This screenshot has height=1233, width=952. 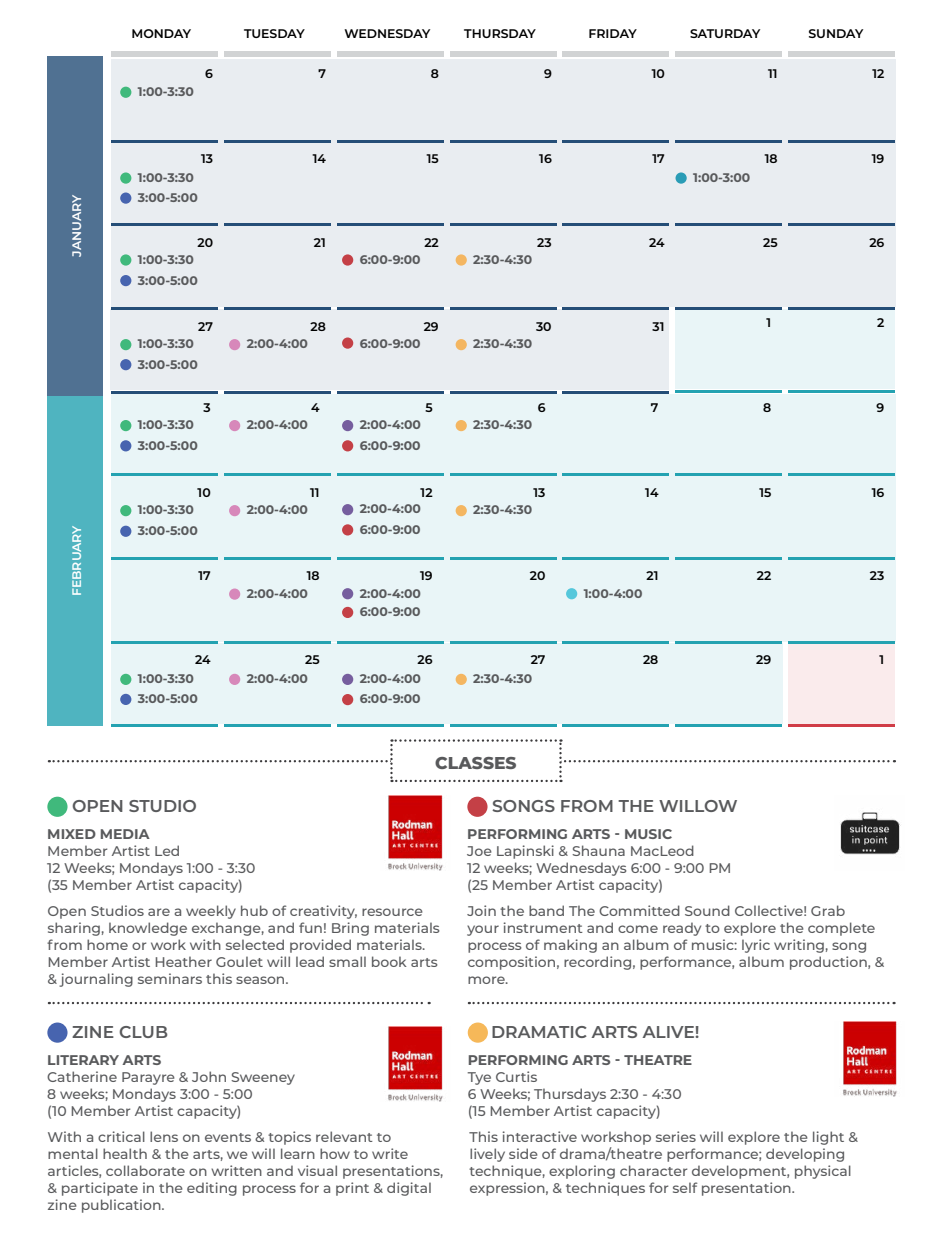 I want to click on Joe, so click(x=479, y=851).
